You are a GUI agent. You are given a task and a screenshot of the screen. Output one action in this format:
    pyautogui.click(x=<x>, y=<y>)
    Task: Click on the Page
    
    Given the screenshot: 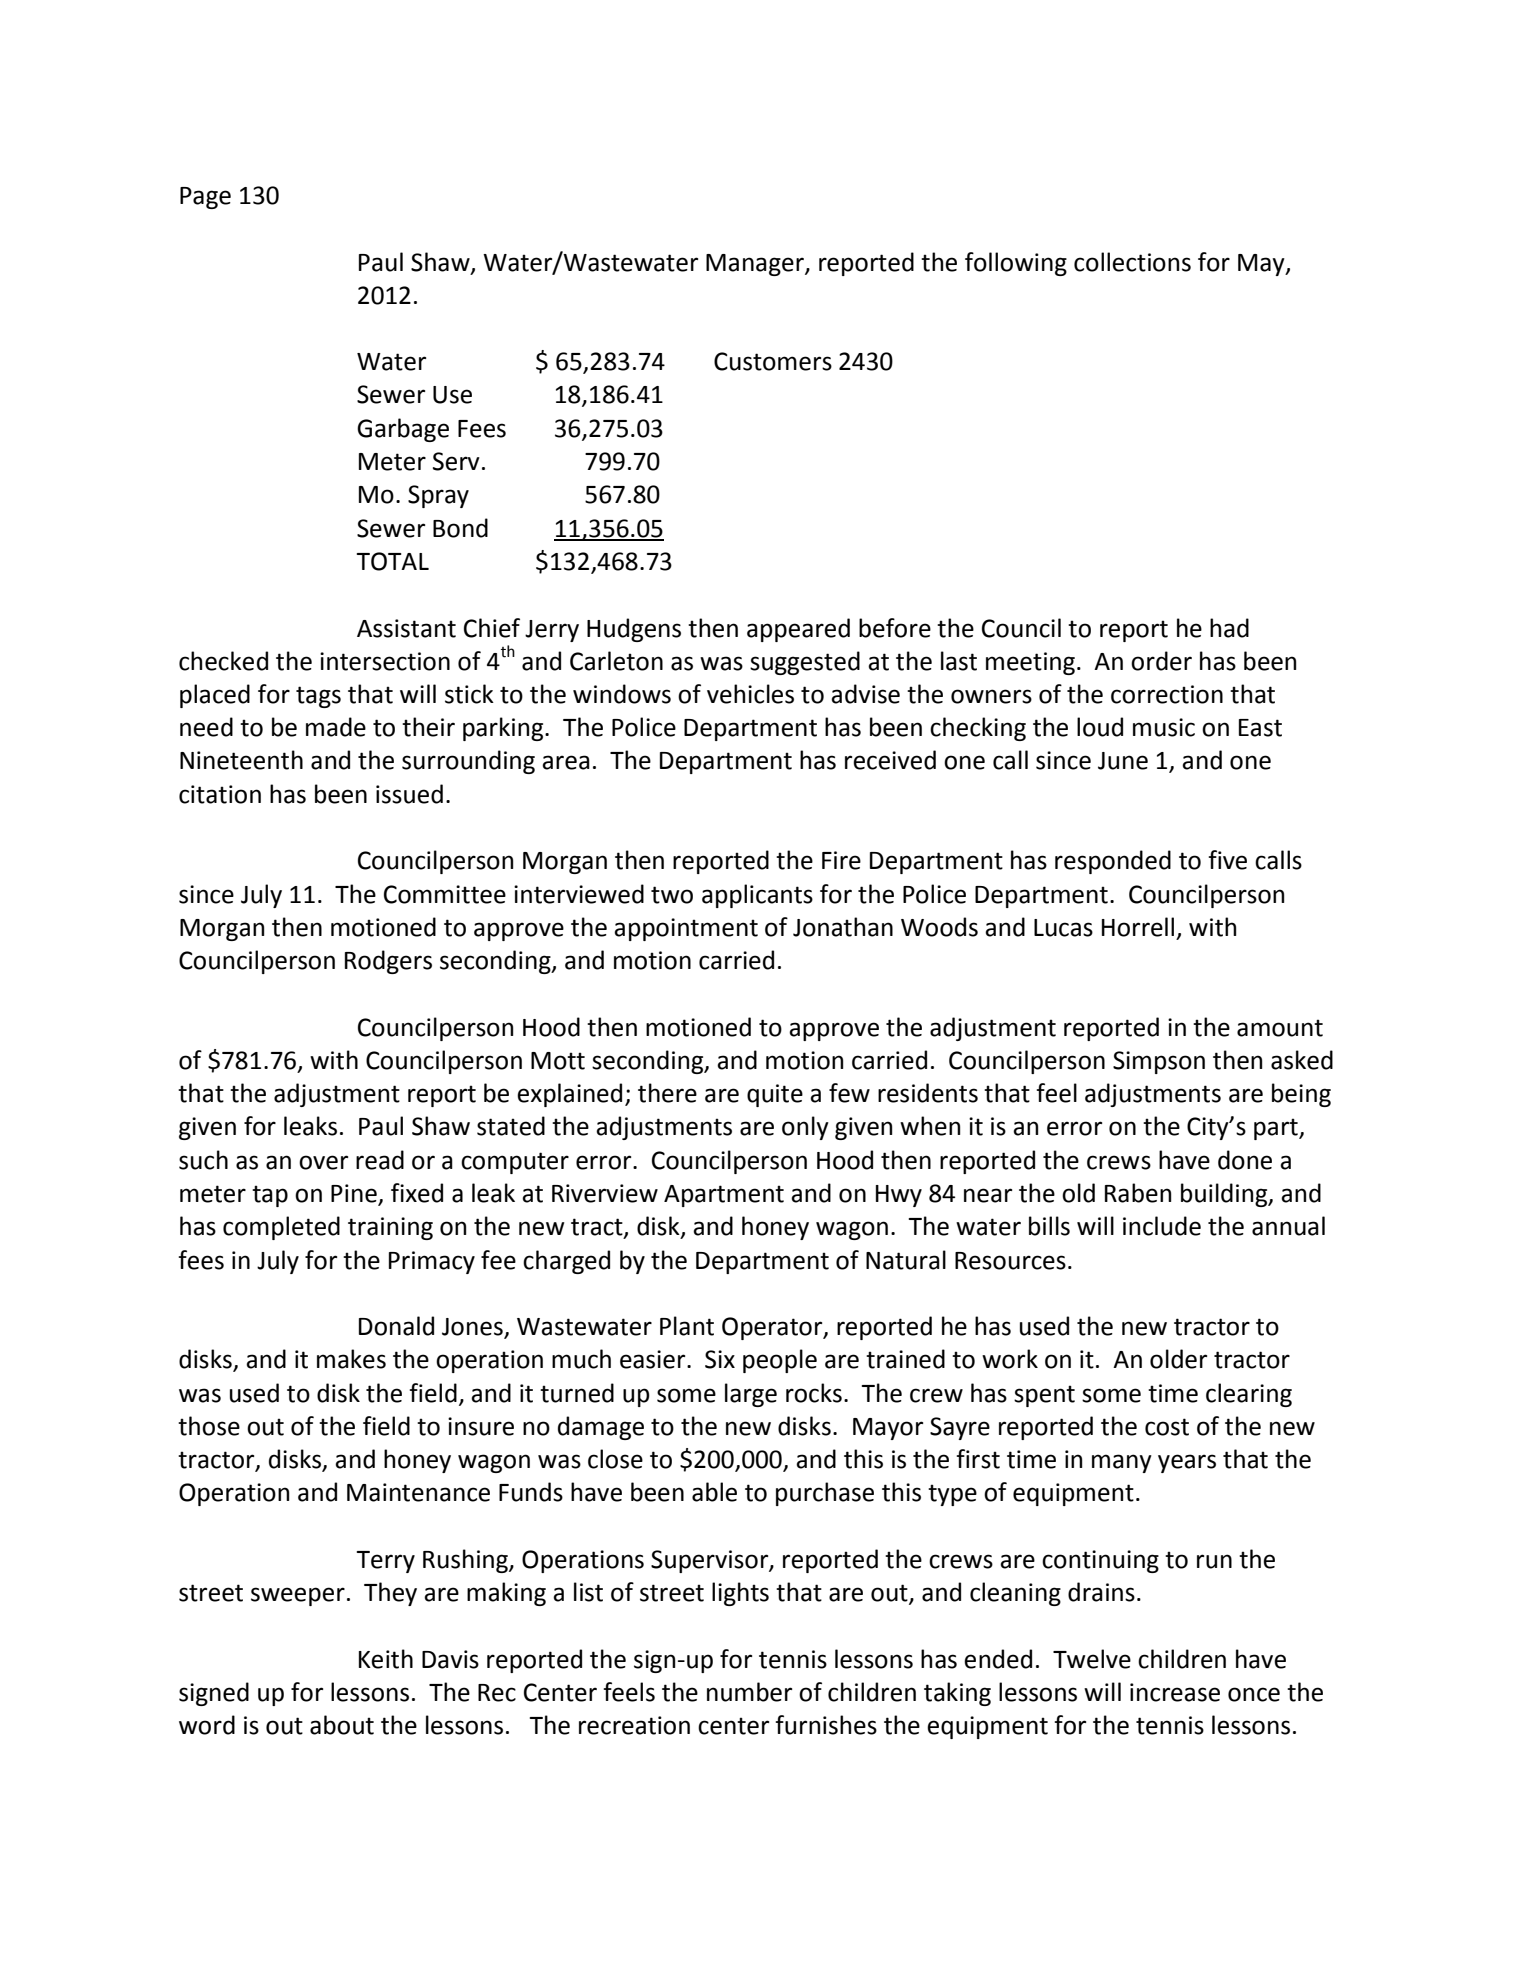 What is the action you would take?
    pyautogui.click(x=205, y=198)
